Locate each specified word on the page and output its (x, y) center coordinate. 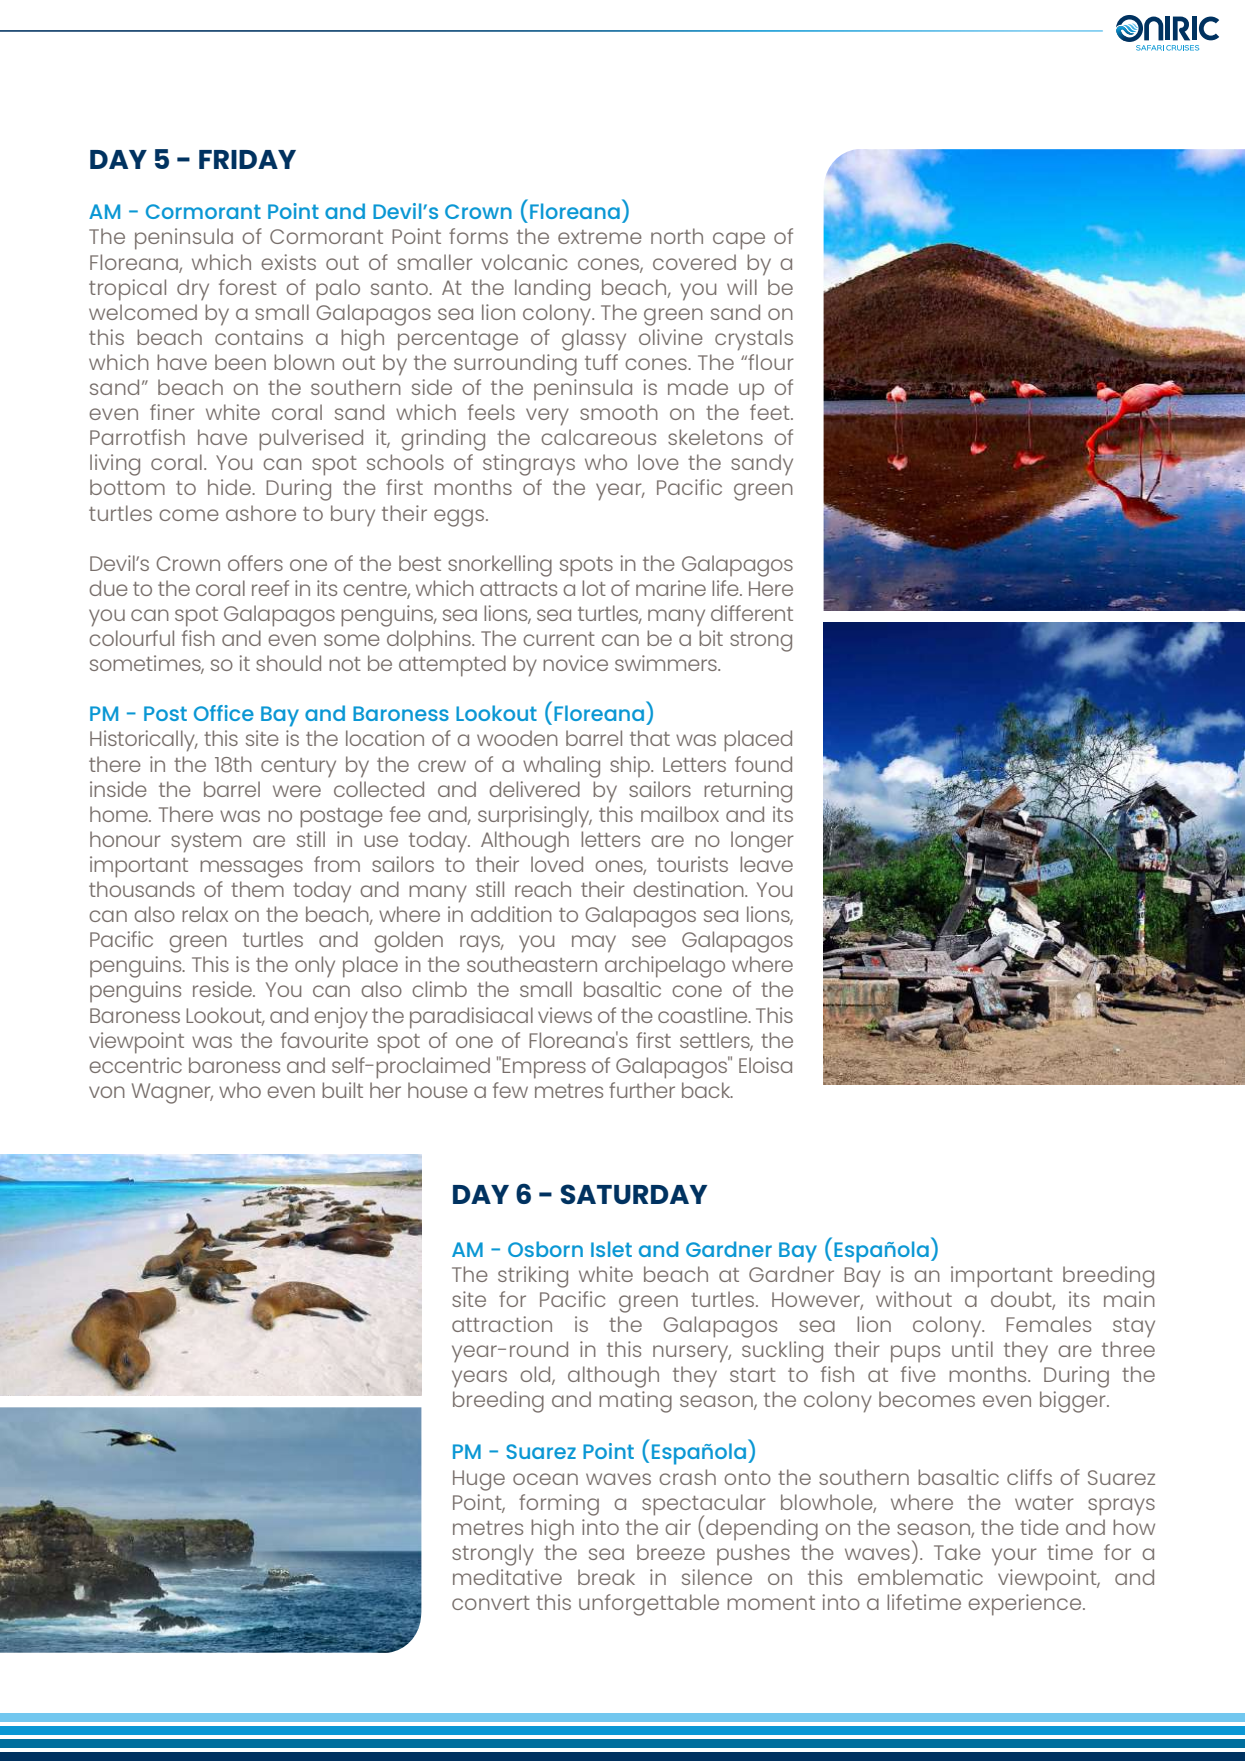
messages (251, 869)
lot (594, 588)
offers (255, 563)
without (914, 1299)
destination (689, 889)
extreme (600, 237)
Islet (611, 1249)
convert (491, 1603)
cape (739, 241)
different (752, 613)
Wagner (172, 1093)
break (606, 1577)
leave (766, 864)
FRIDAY (247, 159)
